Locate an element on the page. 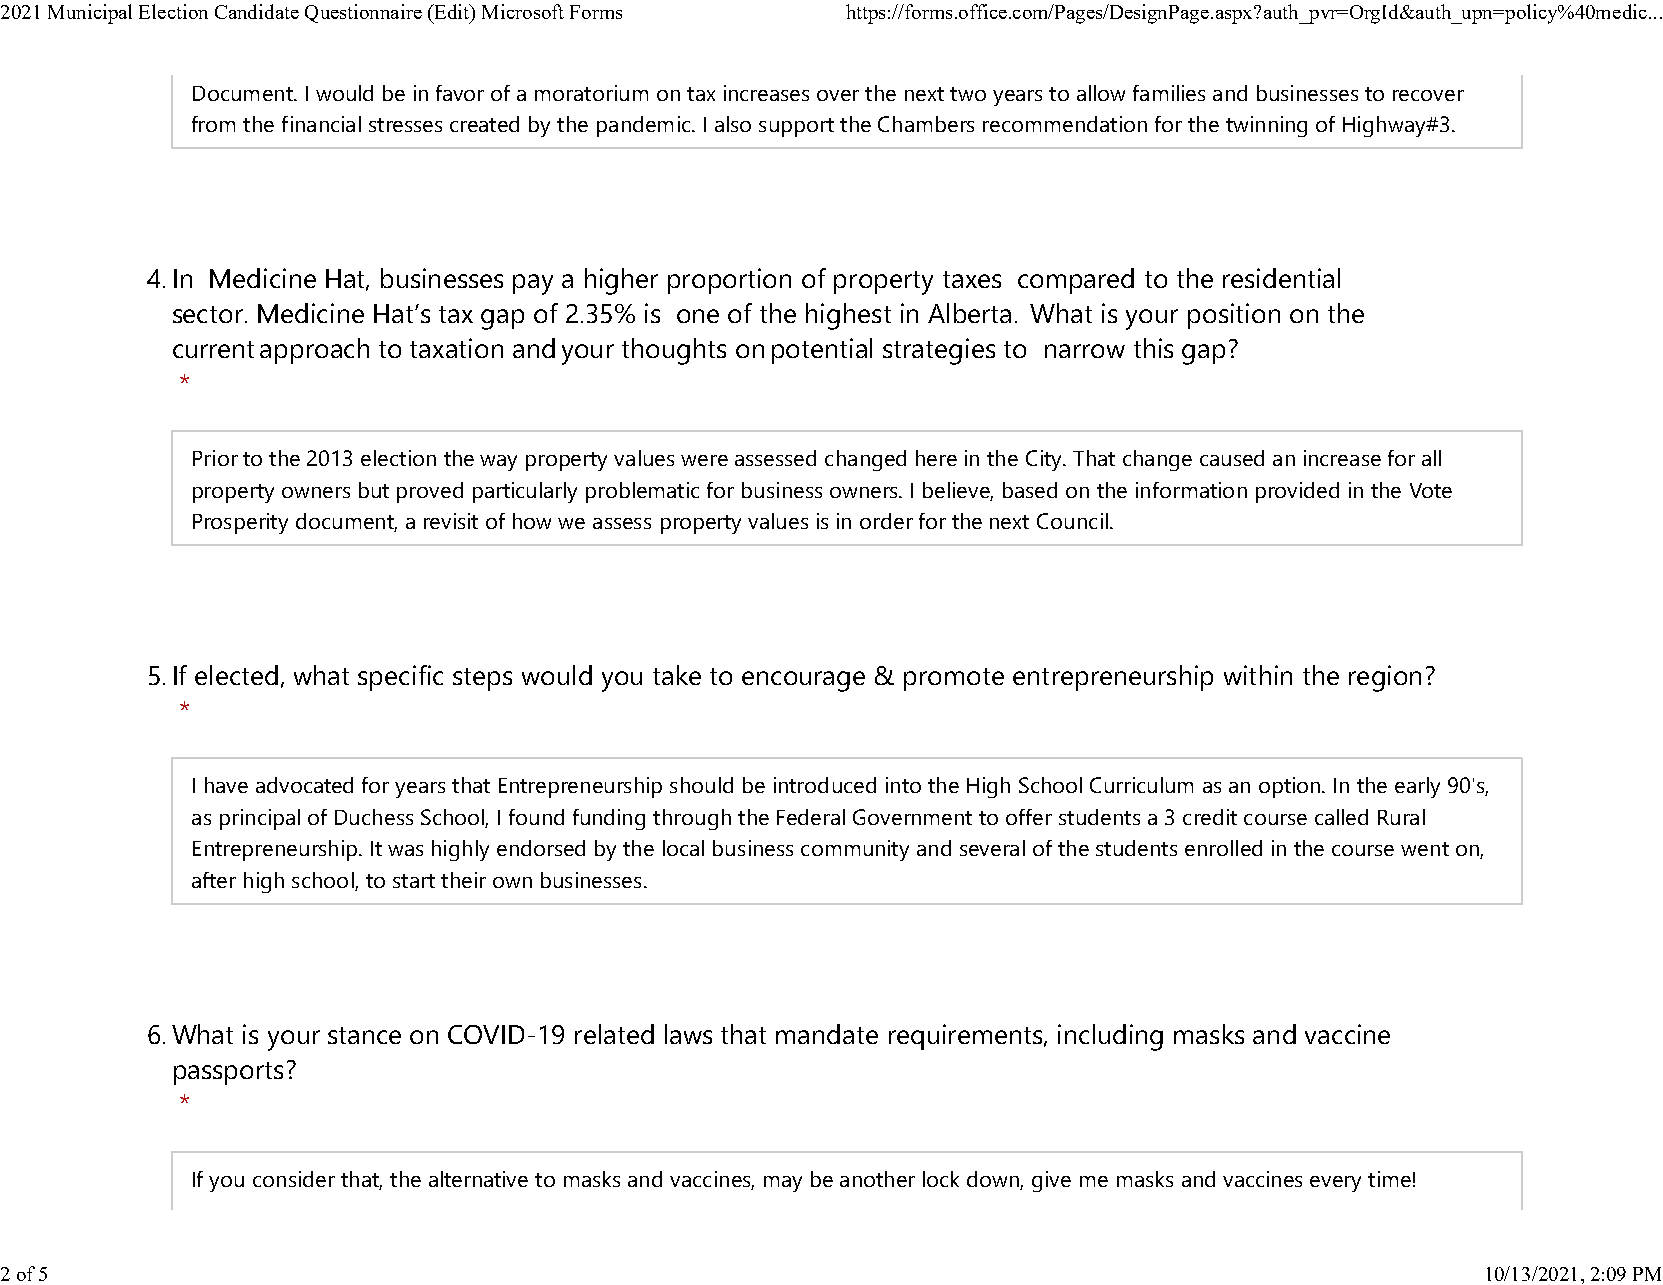  were is located at coordinates (704, 460).
